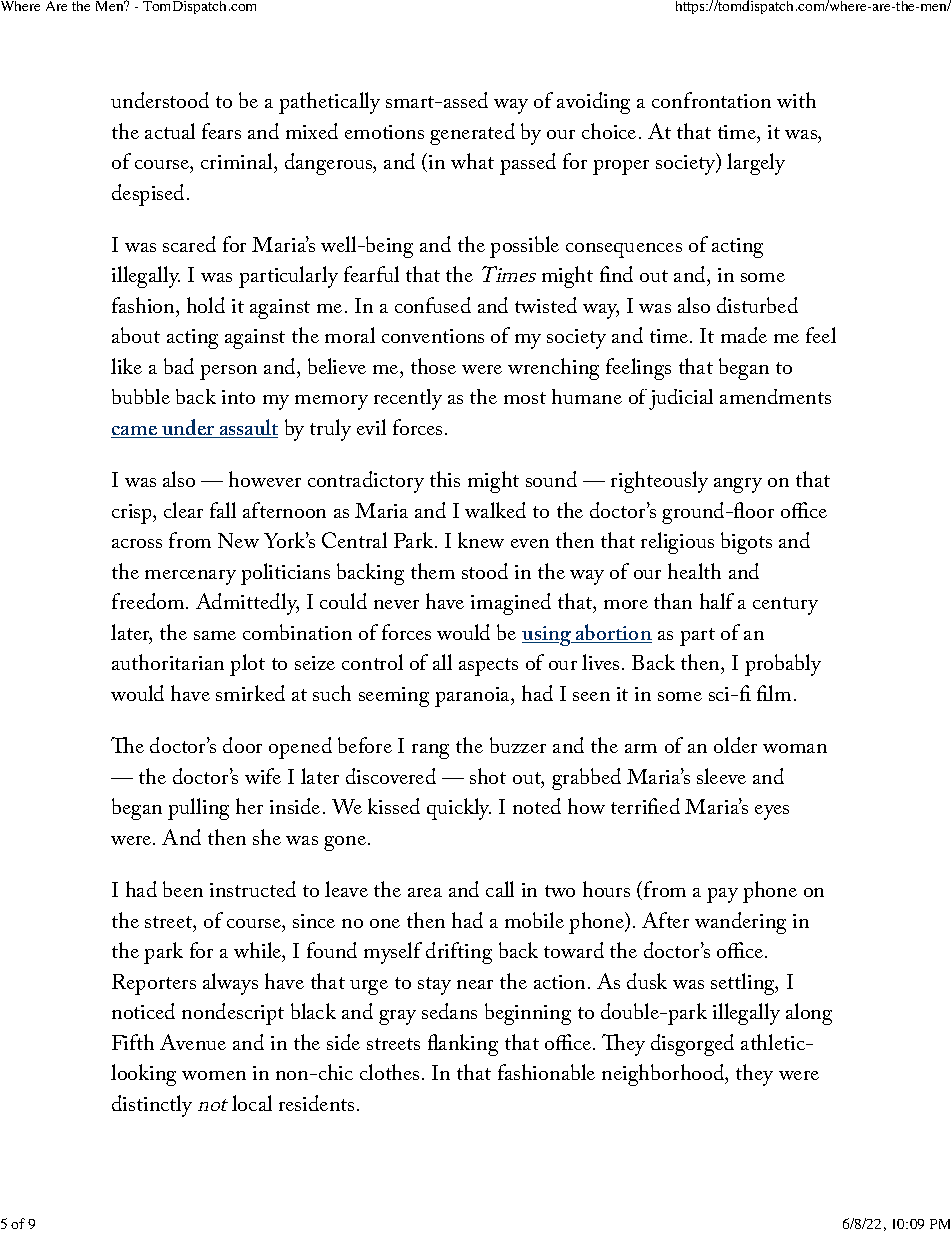 This screenshot has width=952, height=1233. Describe the element at coordinates (472, 134) in the screenshot. I see `generated` at that location.
